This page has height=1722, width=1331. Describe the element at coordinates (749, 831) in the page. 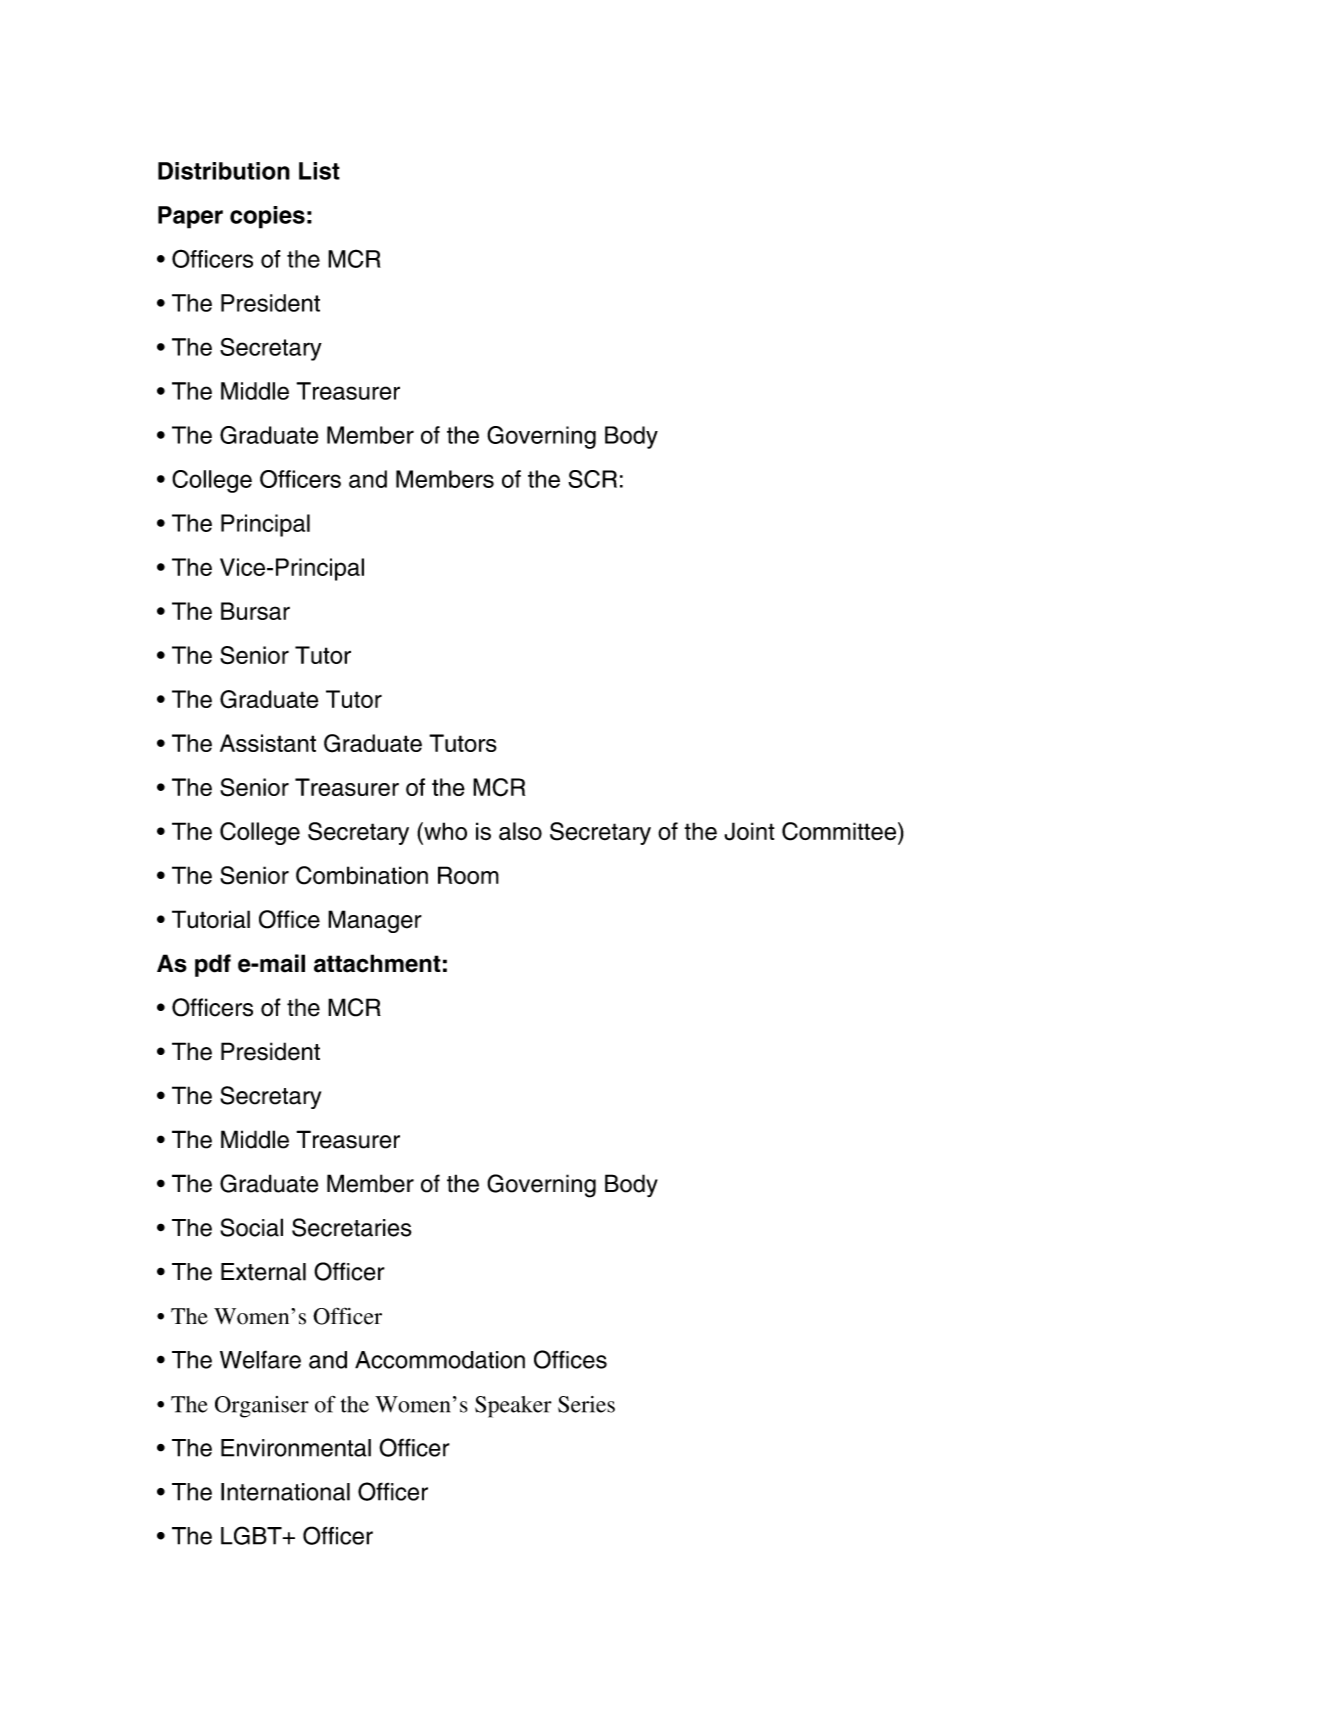

I see `Joint` at that location.
